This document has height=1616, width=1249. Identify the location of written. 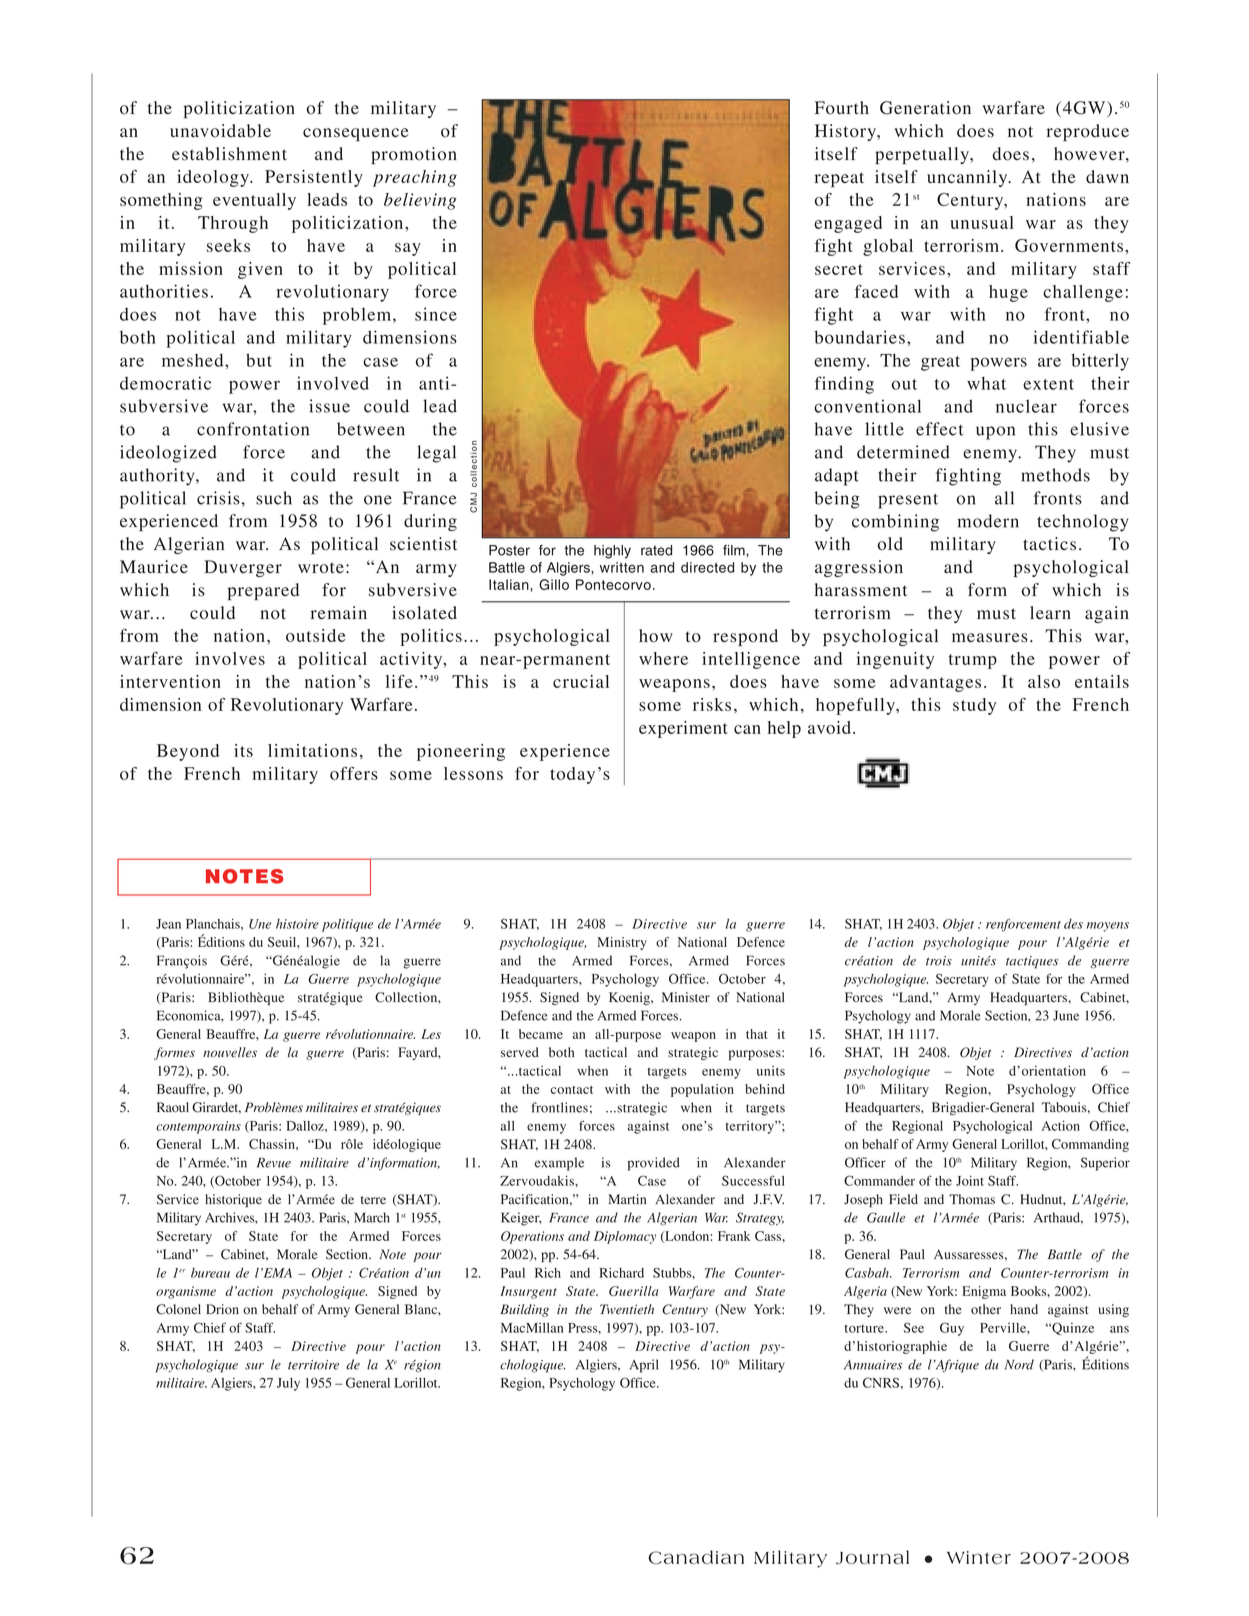
(622, 567).
